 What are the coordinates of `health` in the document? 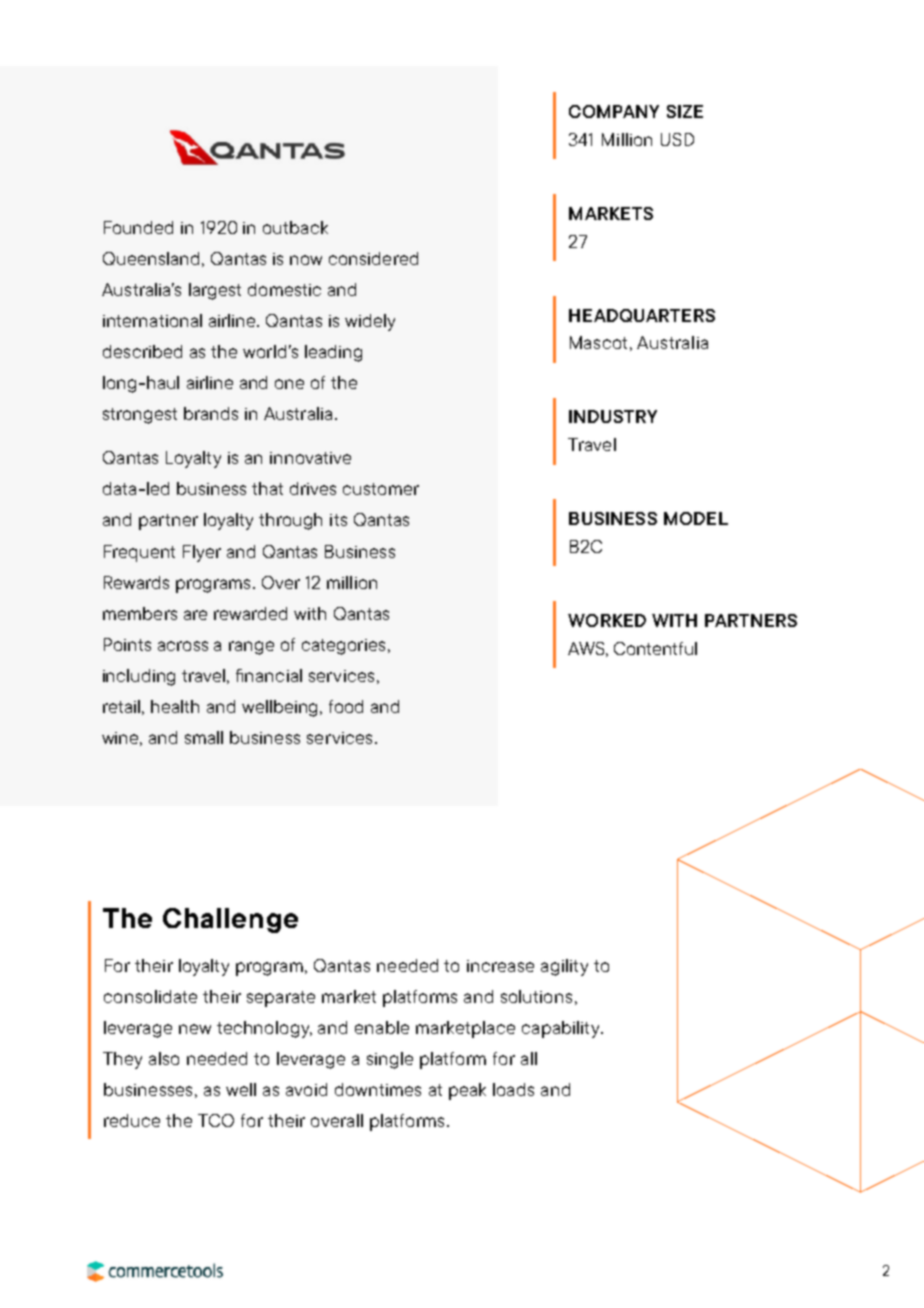 It's located at (175, 706).
